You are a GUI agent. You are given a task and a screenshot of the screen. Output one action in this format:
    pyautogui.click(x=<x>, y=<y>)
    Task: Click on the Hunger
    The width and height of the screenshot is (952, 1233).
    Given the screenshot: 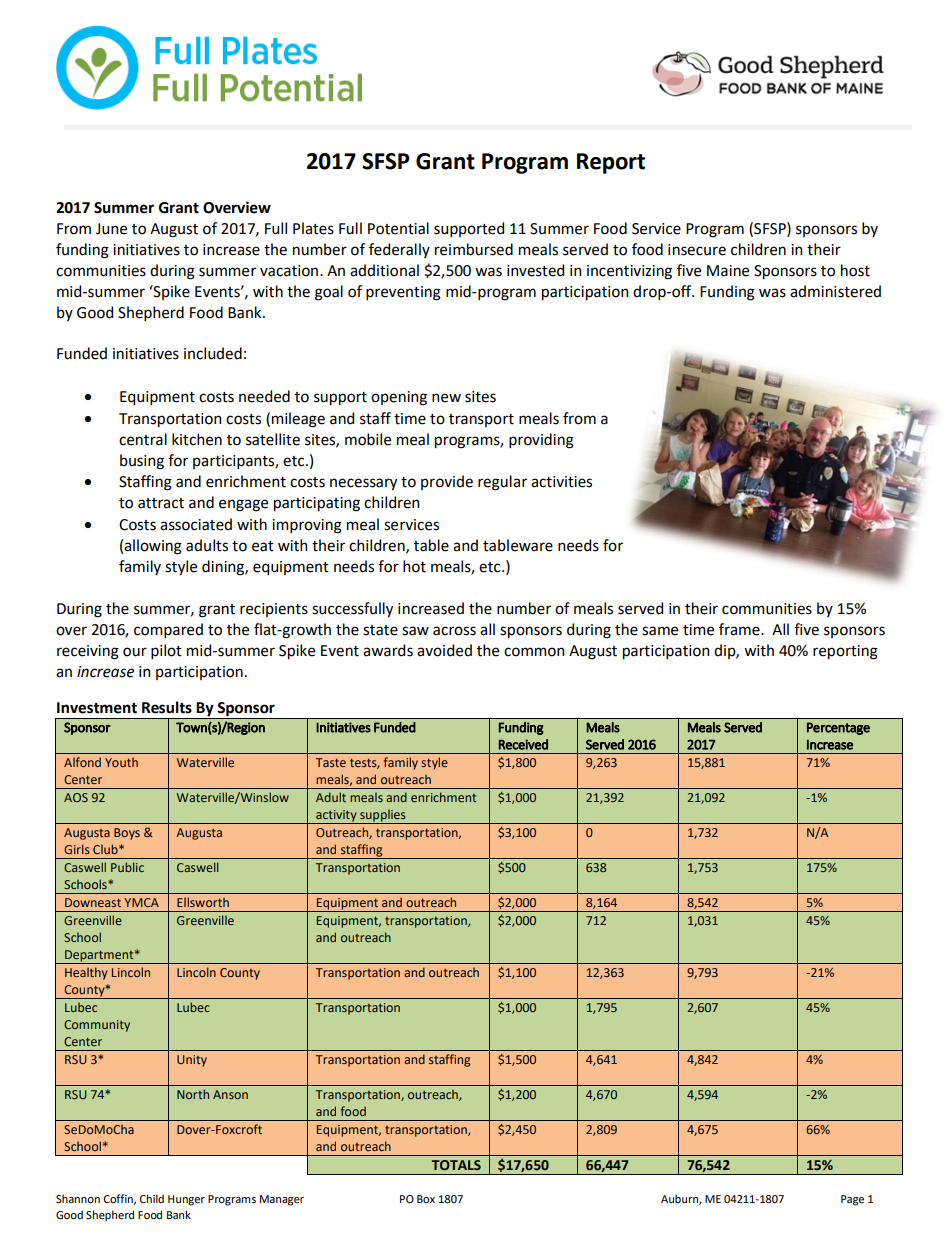 What is the action you would take?
    pyautogui.click(x=186, y=1200)
